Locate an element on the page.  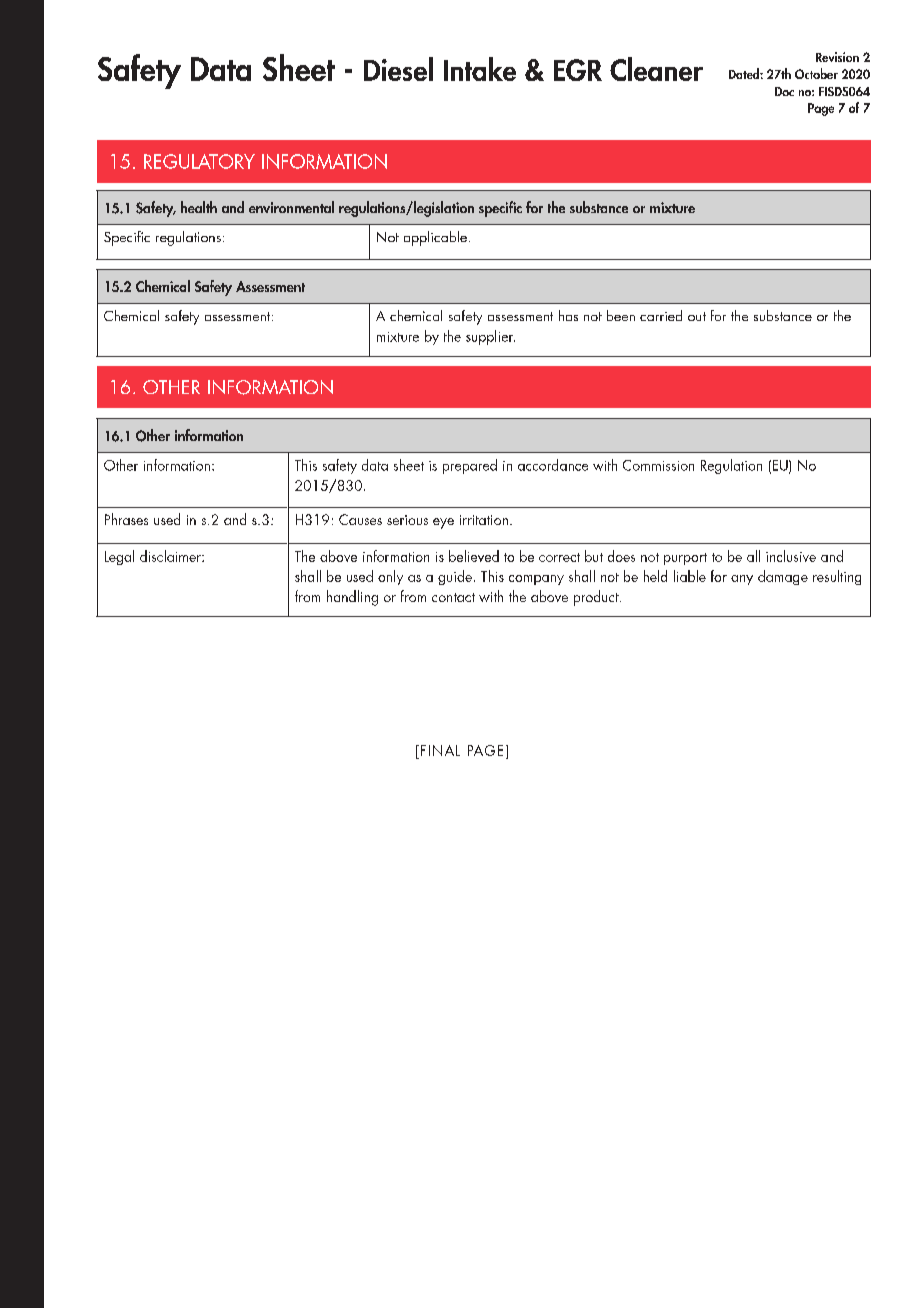
FINAL is located at coordinates (439, 752).
